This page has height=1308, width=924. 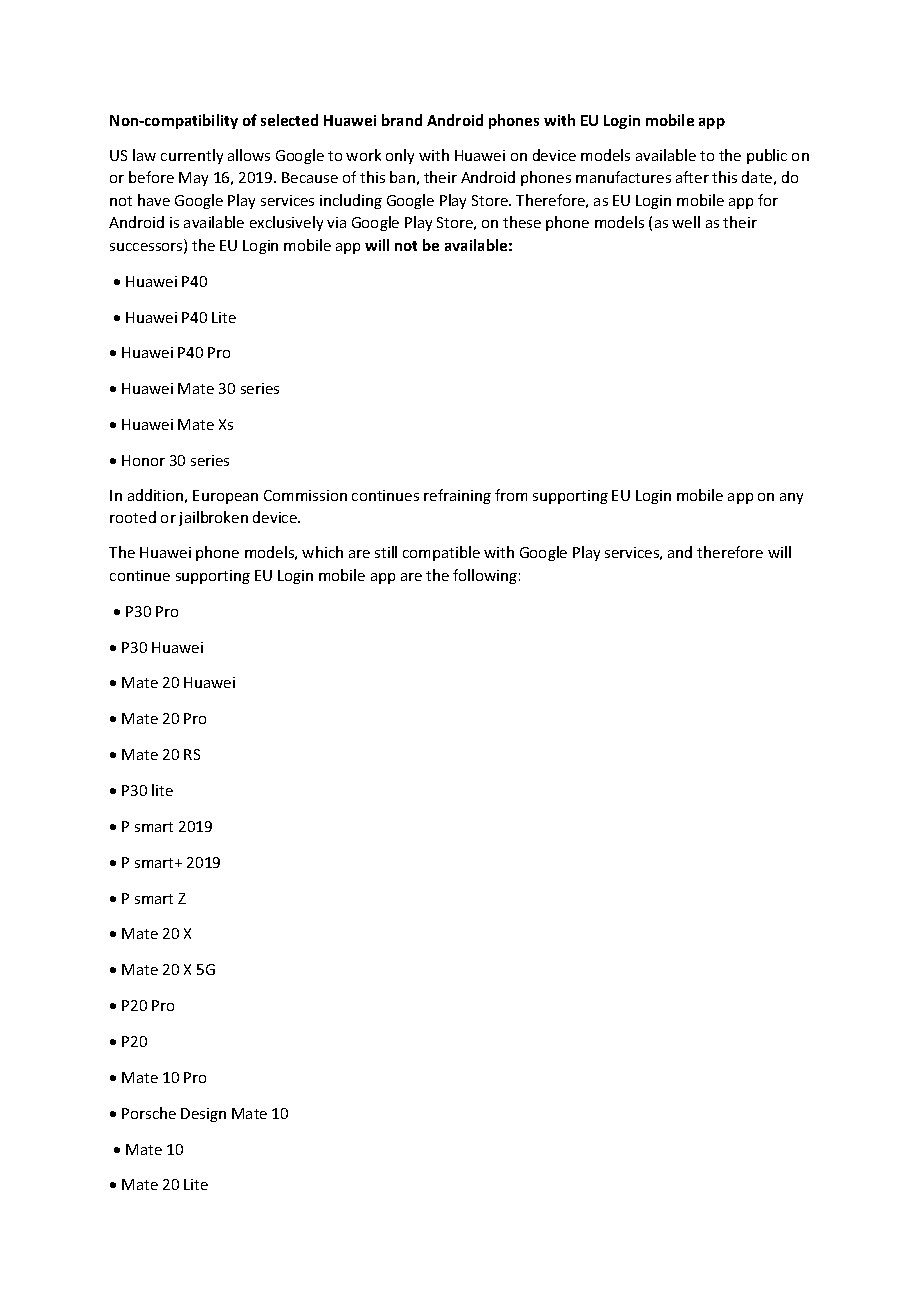 What do you see at coordinates (225, 497) in the page?
I see `European` at bounding box center [225, 497].
